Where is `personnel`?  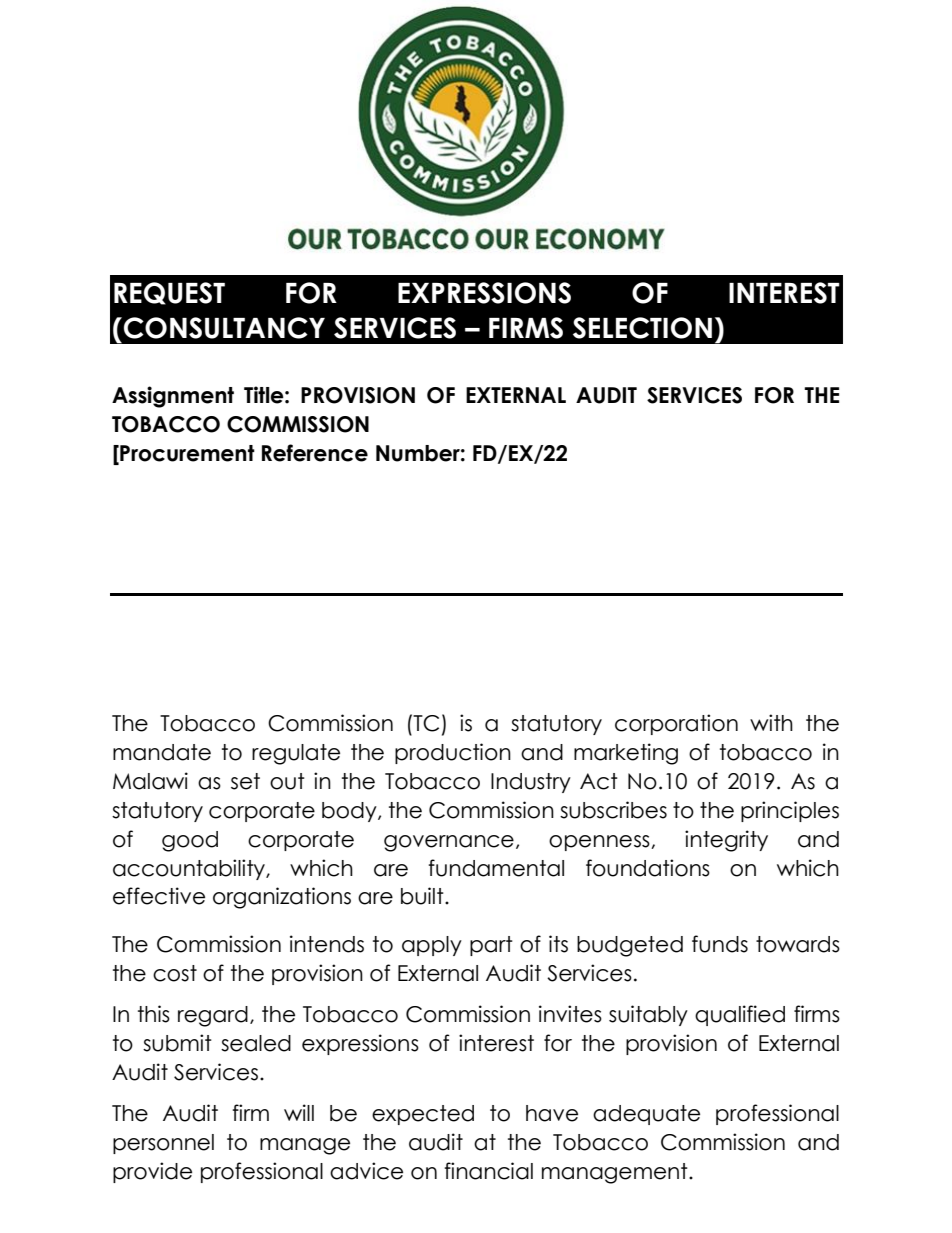
personnel is located at coordinates (163, 1144).
